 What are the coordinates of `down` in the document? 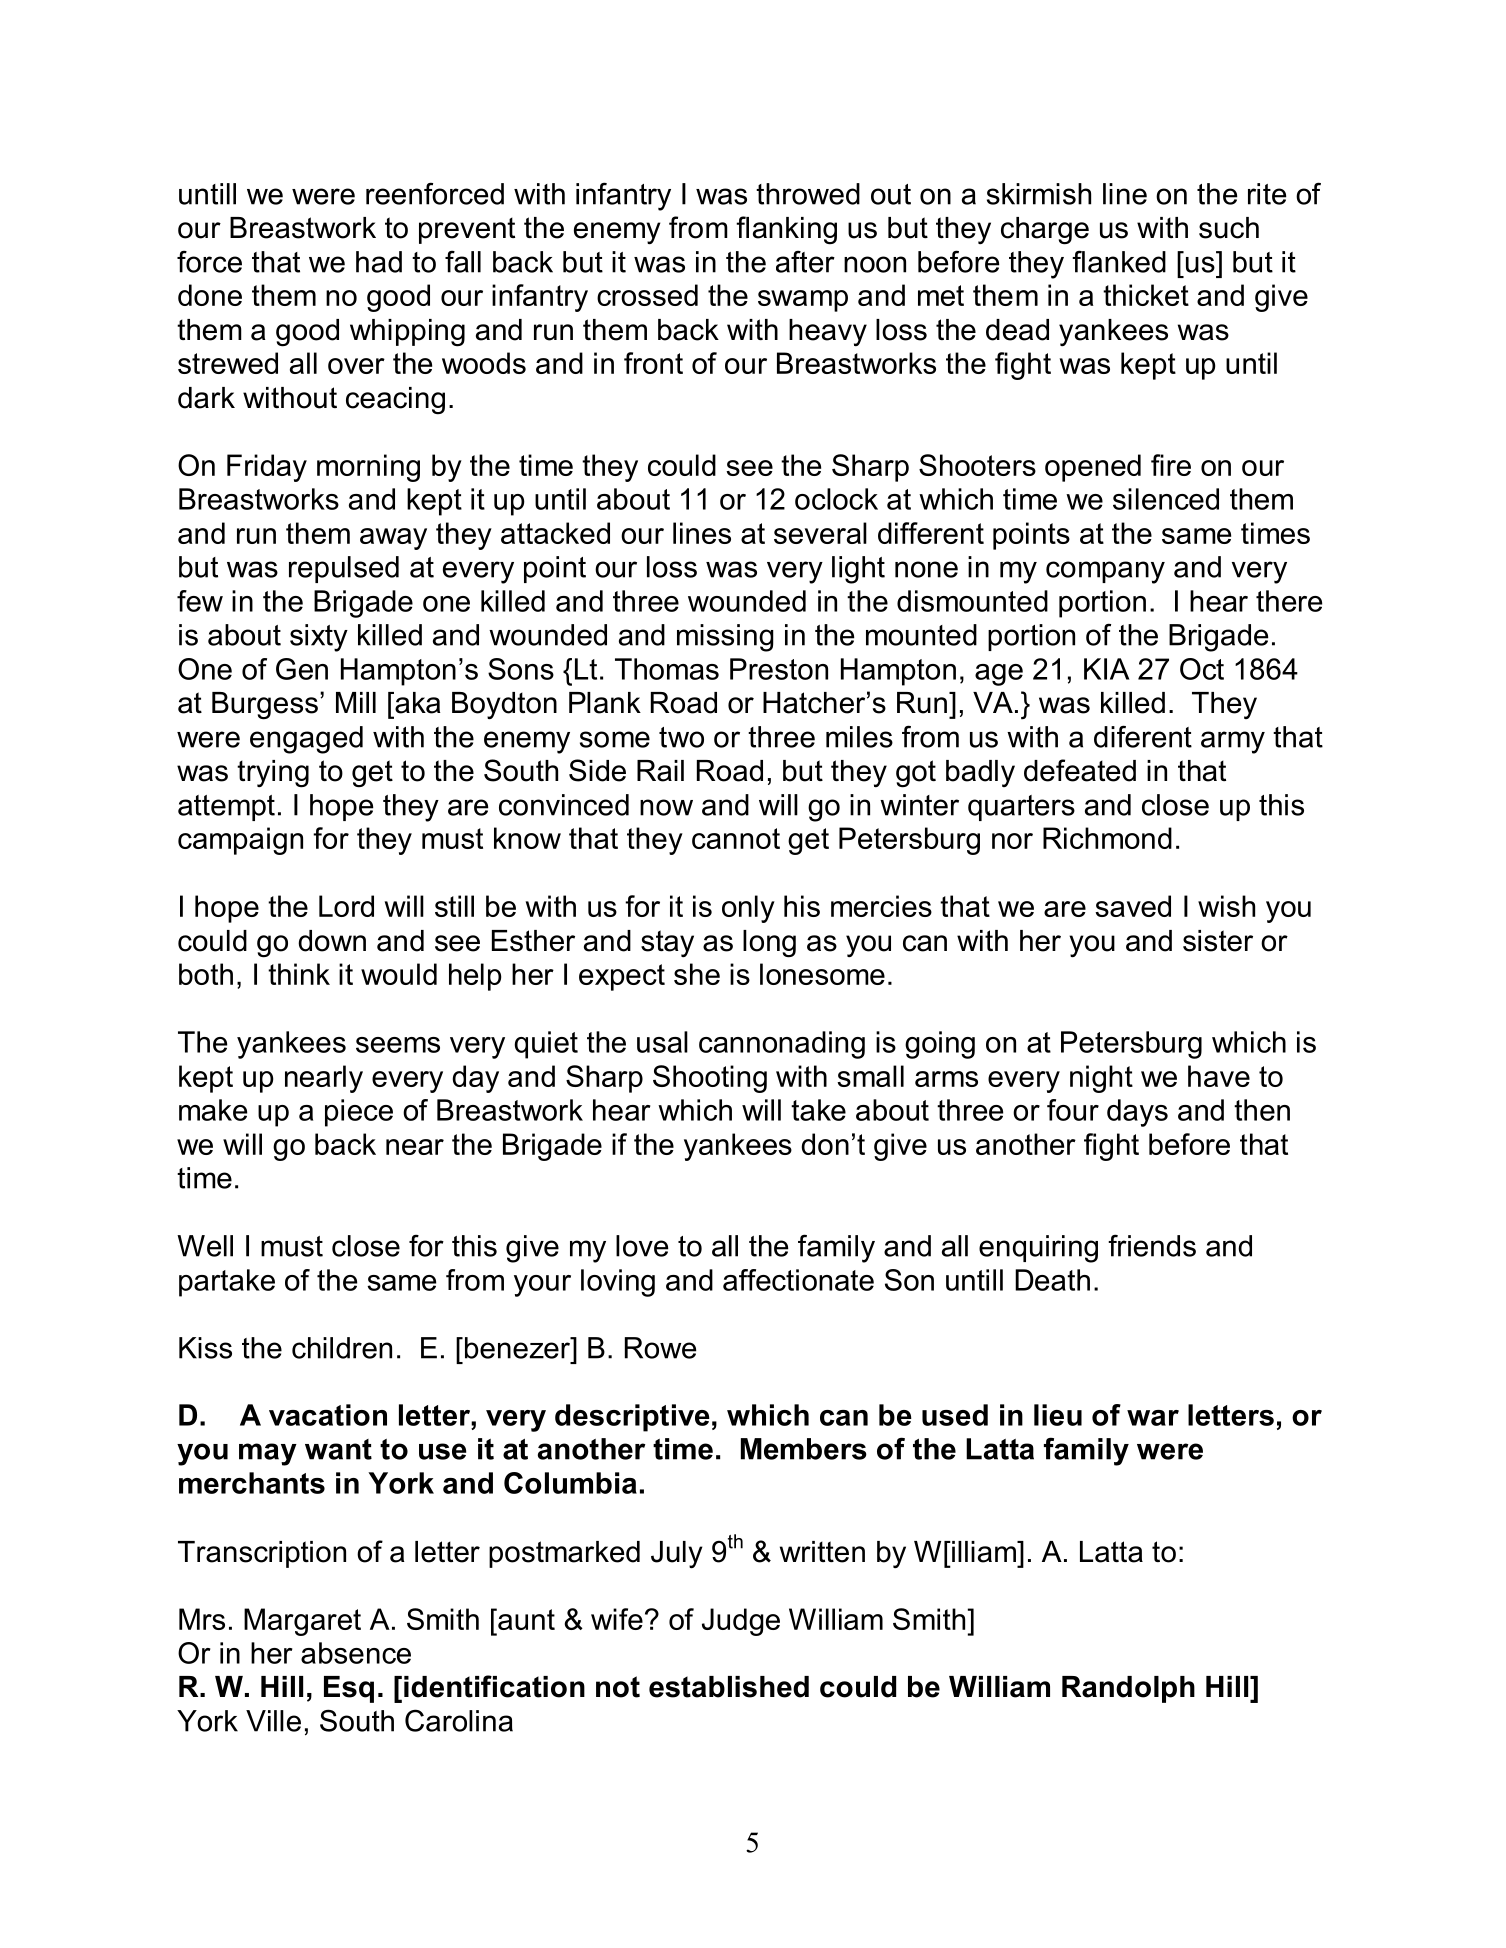 It's located at (332, 941).
